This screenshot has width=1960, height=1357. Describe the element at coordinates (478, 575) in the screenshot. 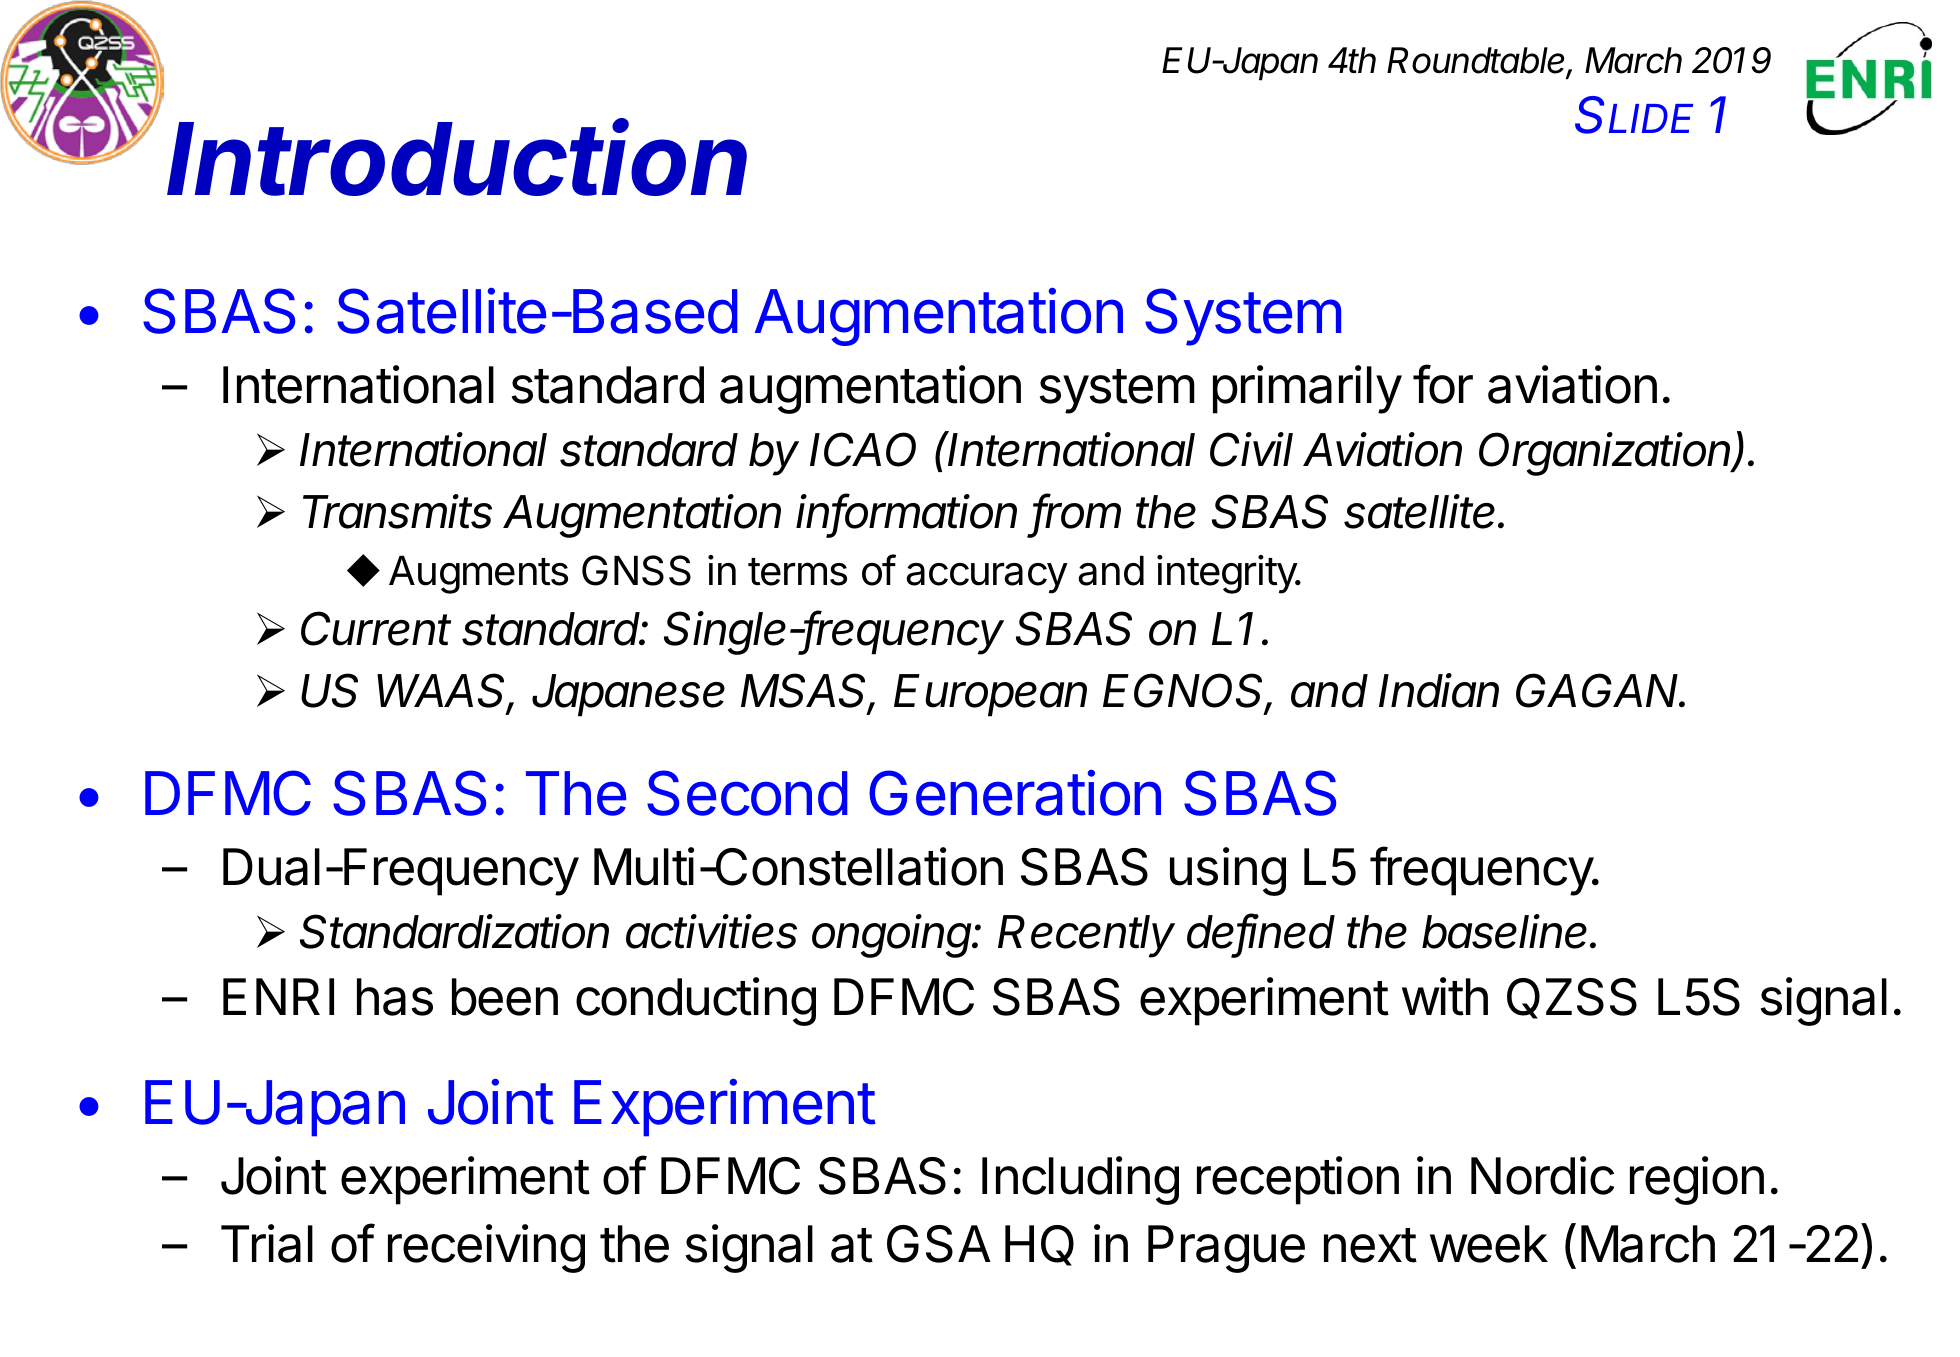

I see `Augments` at that location.
